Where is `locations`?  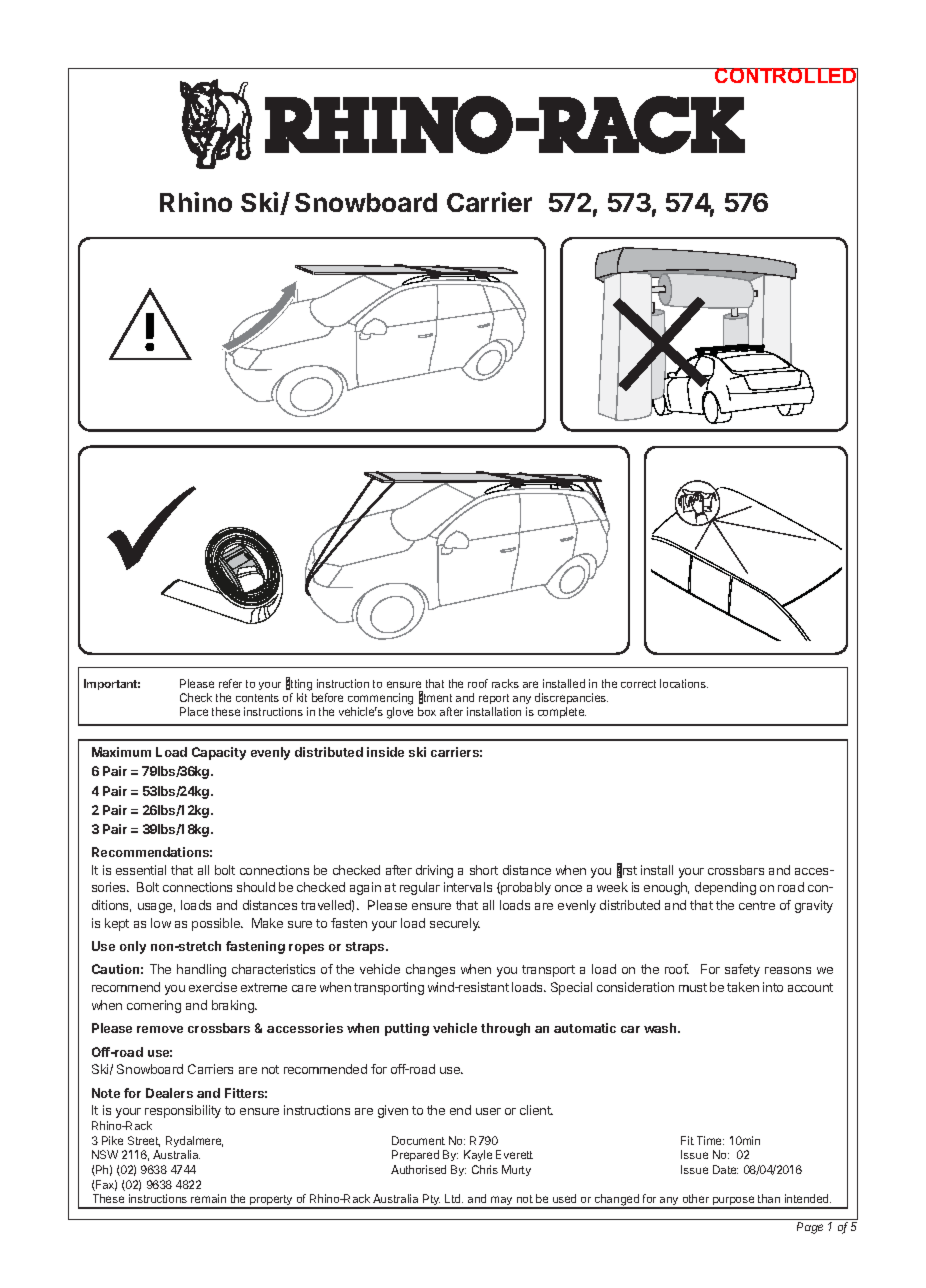
locations is located at coordinates (684, 683).
